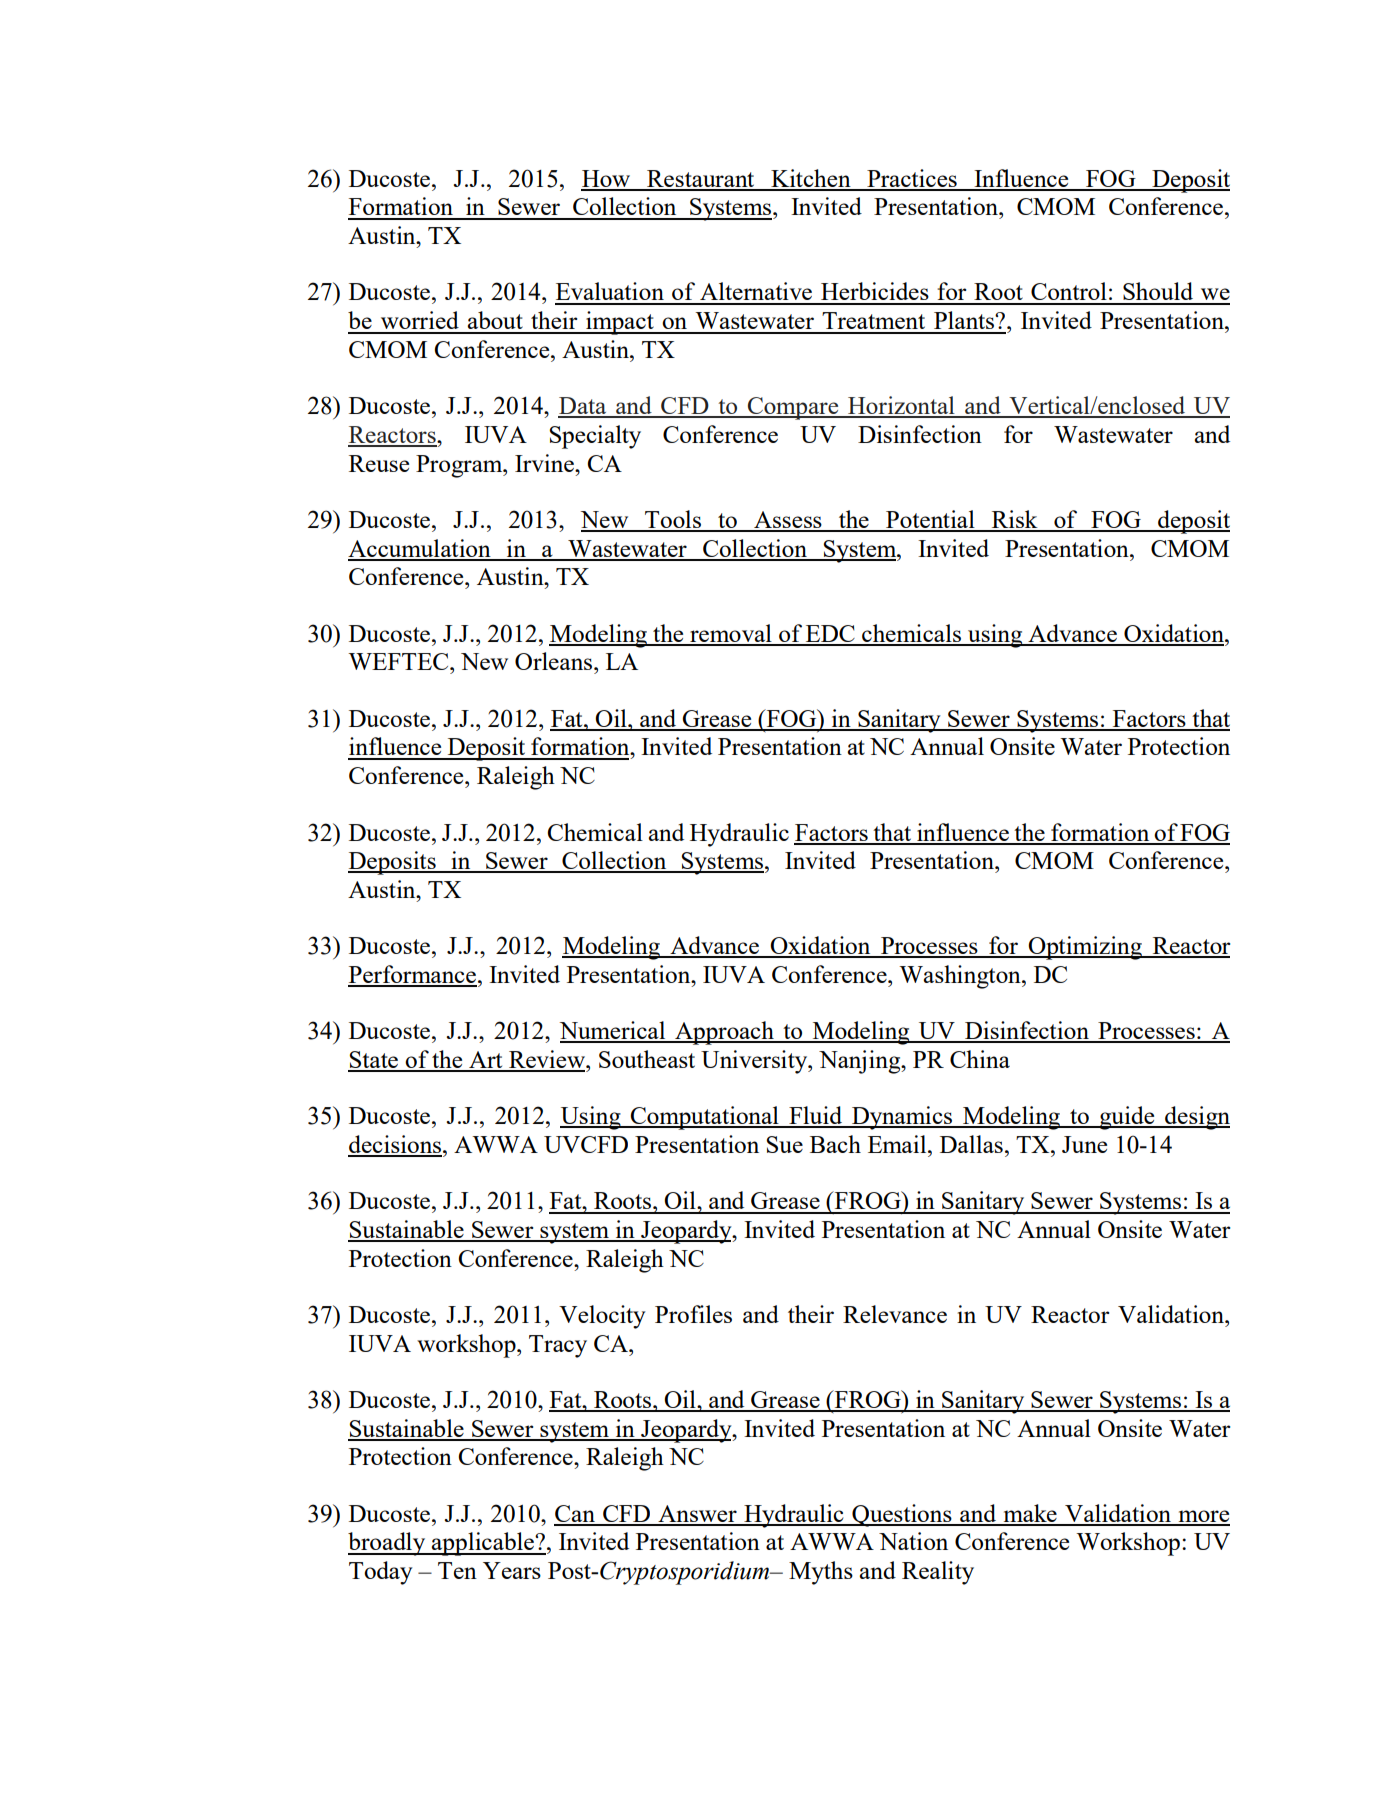 The image size is (1394, 1804). What do you see at coordinates (1084, 1144) in the document?
I see `June` at bounding box center [1084, 1144].
